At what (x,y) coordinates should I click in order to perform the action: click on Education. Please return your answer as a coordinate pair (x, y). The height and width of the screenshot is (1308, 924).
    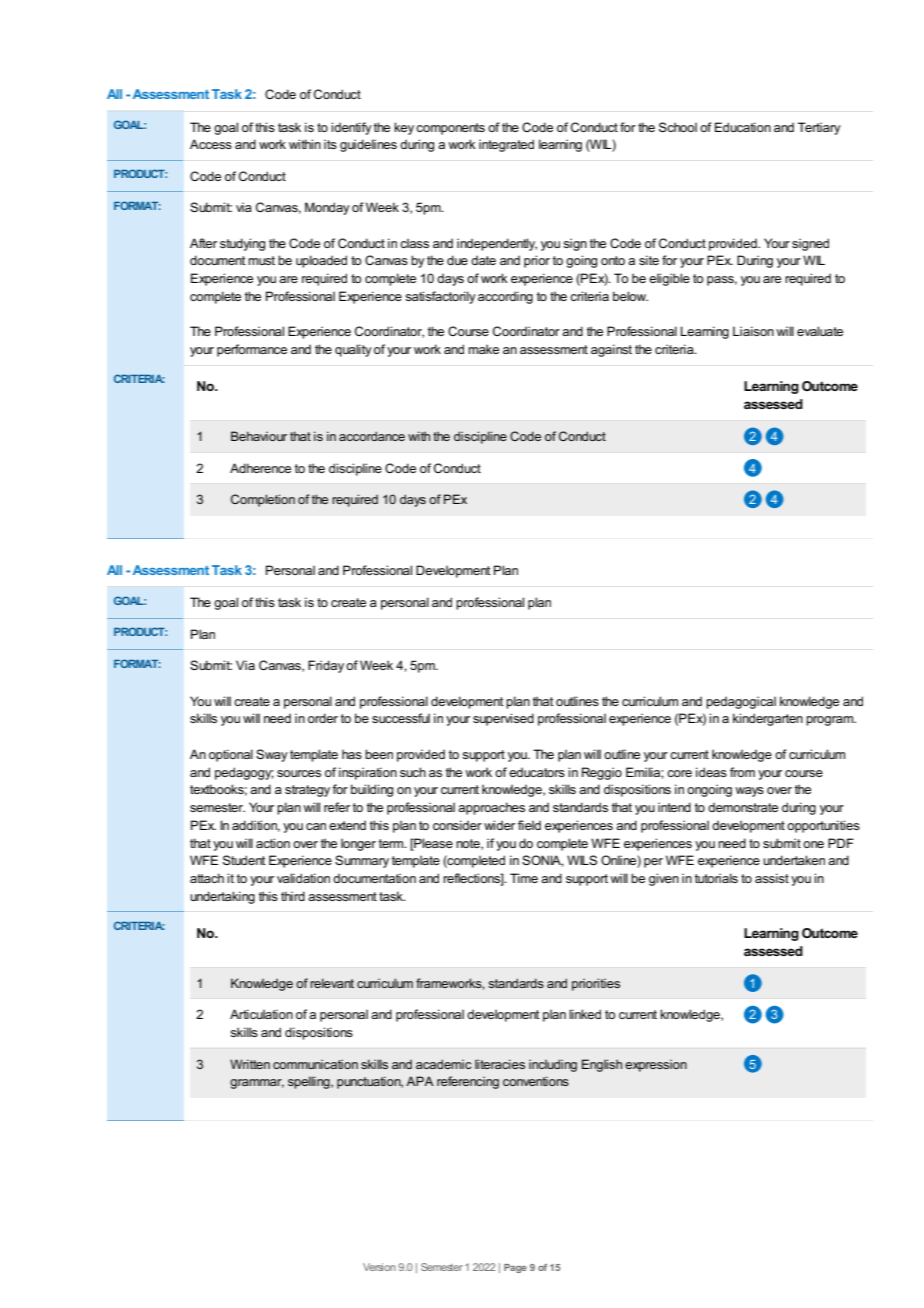
    Looking at the image, I should click on (743, 127).
